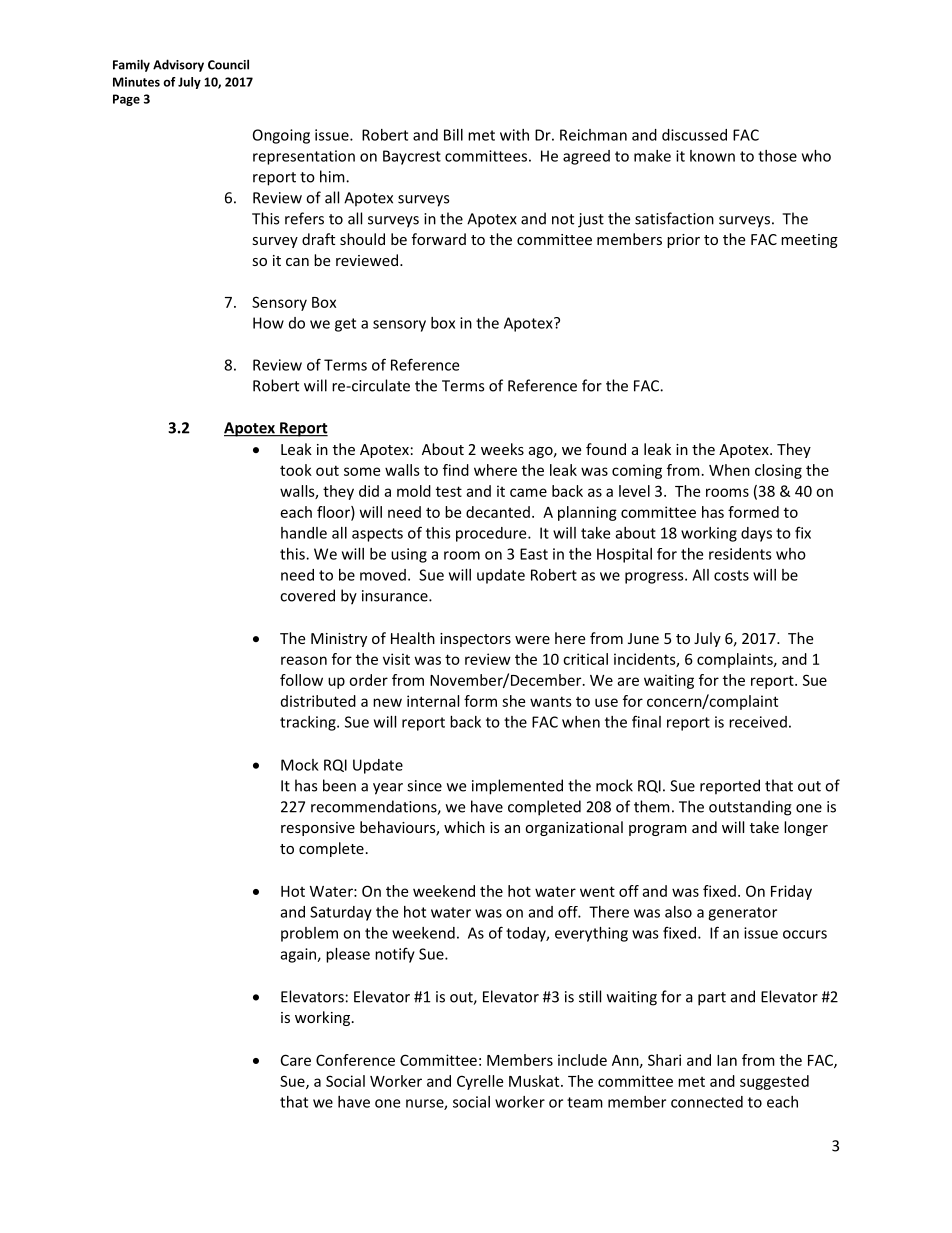 Image resolution: width=952 pixels, height=1233 pixels. I want to click on Council, so click(228, 64).
